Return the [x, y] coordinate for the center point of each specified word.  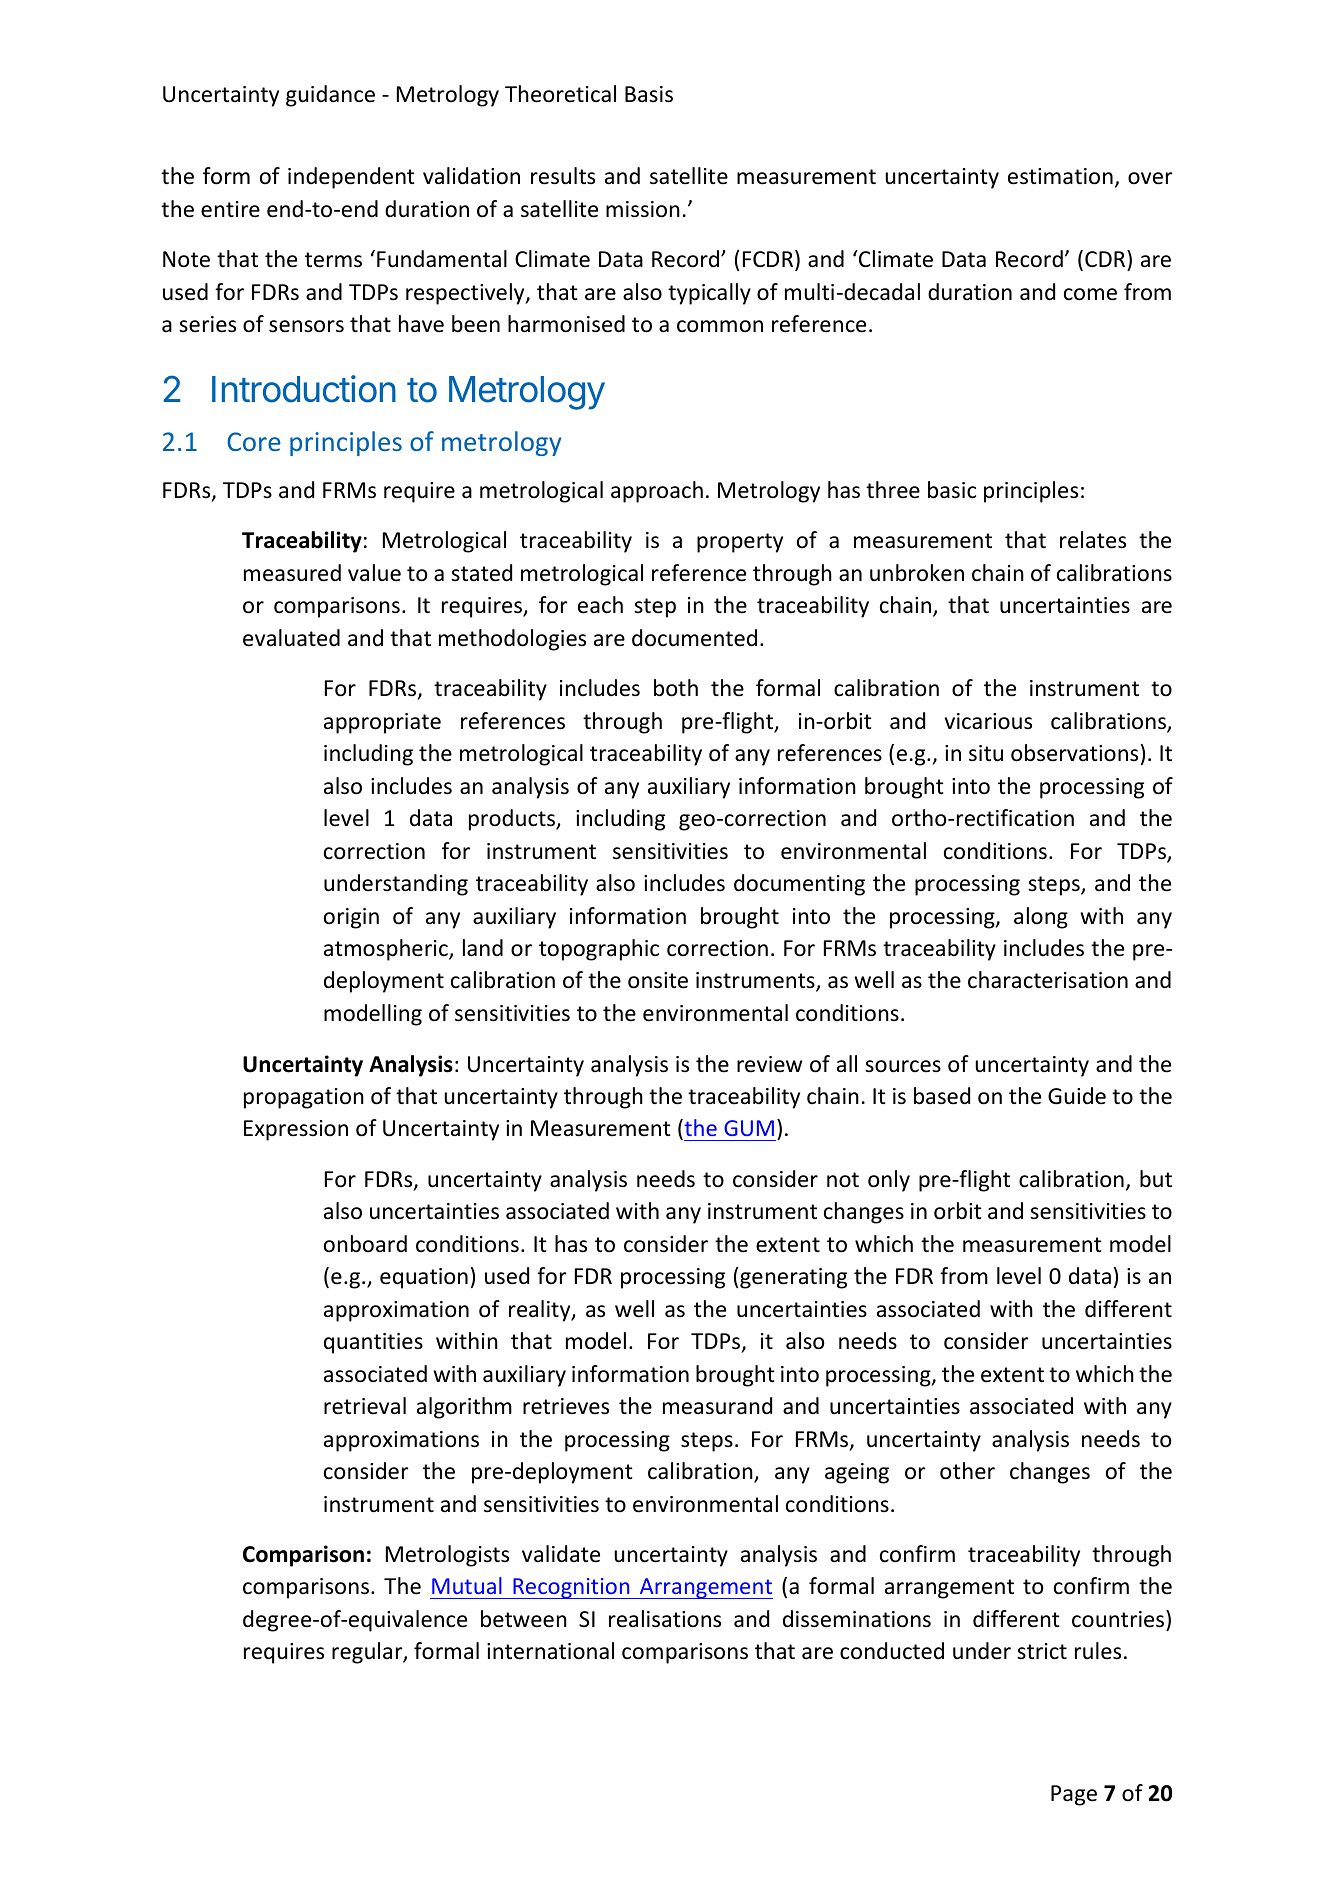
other [967, 1471]
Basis [649, 94]
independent [351, 178]
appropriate [382, 723]
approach [657, 492]
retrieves [566, 1406]
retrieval [365, 1406]
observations [1074, 753]
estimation [1060, 176]
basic [952, 490]
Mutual [467, 1585]
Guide [1077, 1096]
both [676, 688]
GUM [749, 1128]
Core [254, 441]
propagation [304, 1098]
